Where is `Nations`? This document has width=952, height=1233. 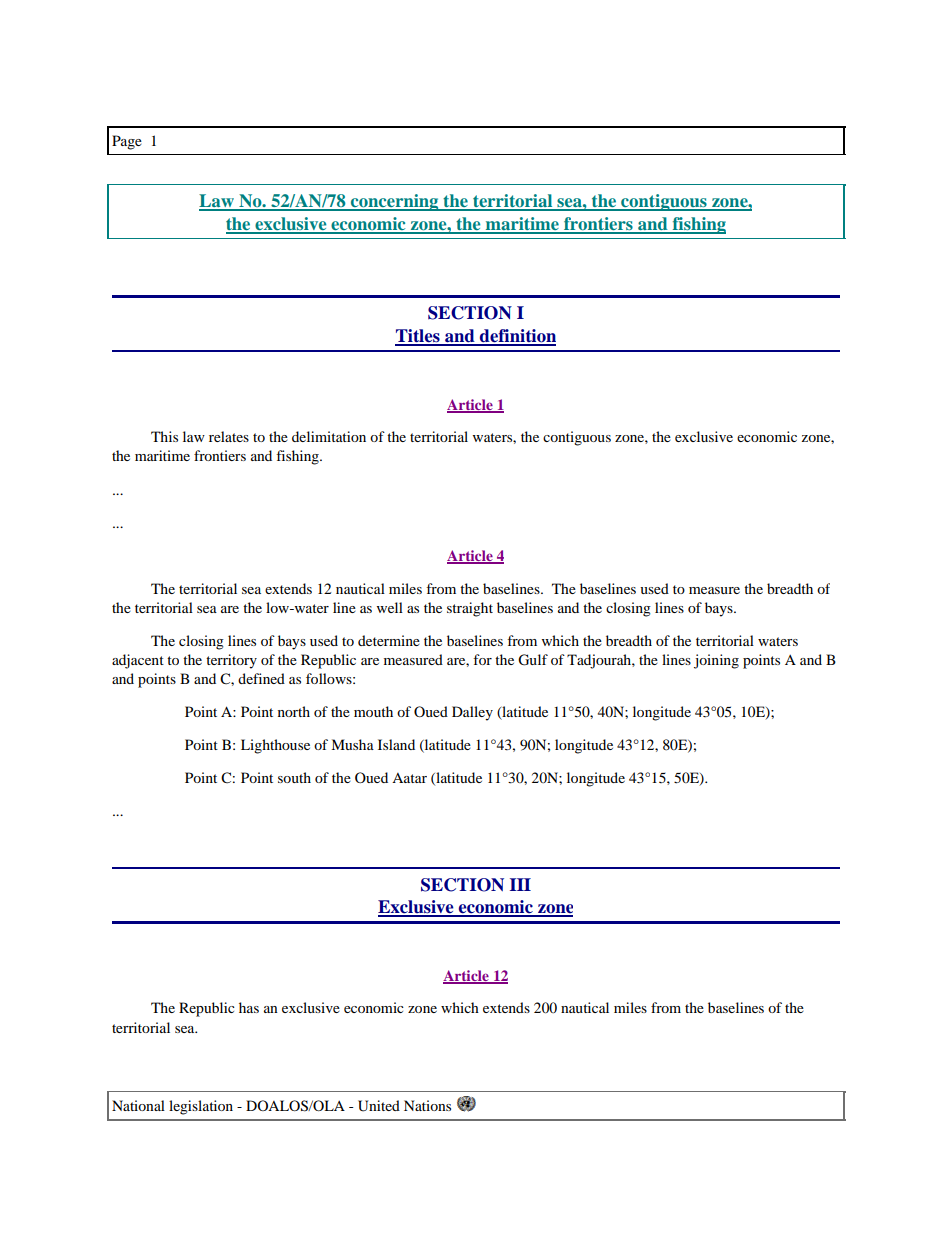
Nations is located at coordinates (427, 1105).
